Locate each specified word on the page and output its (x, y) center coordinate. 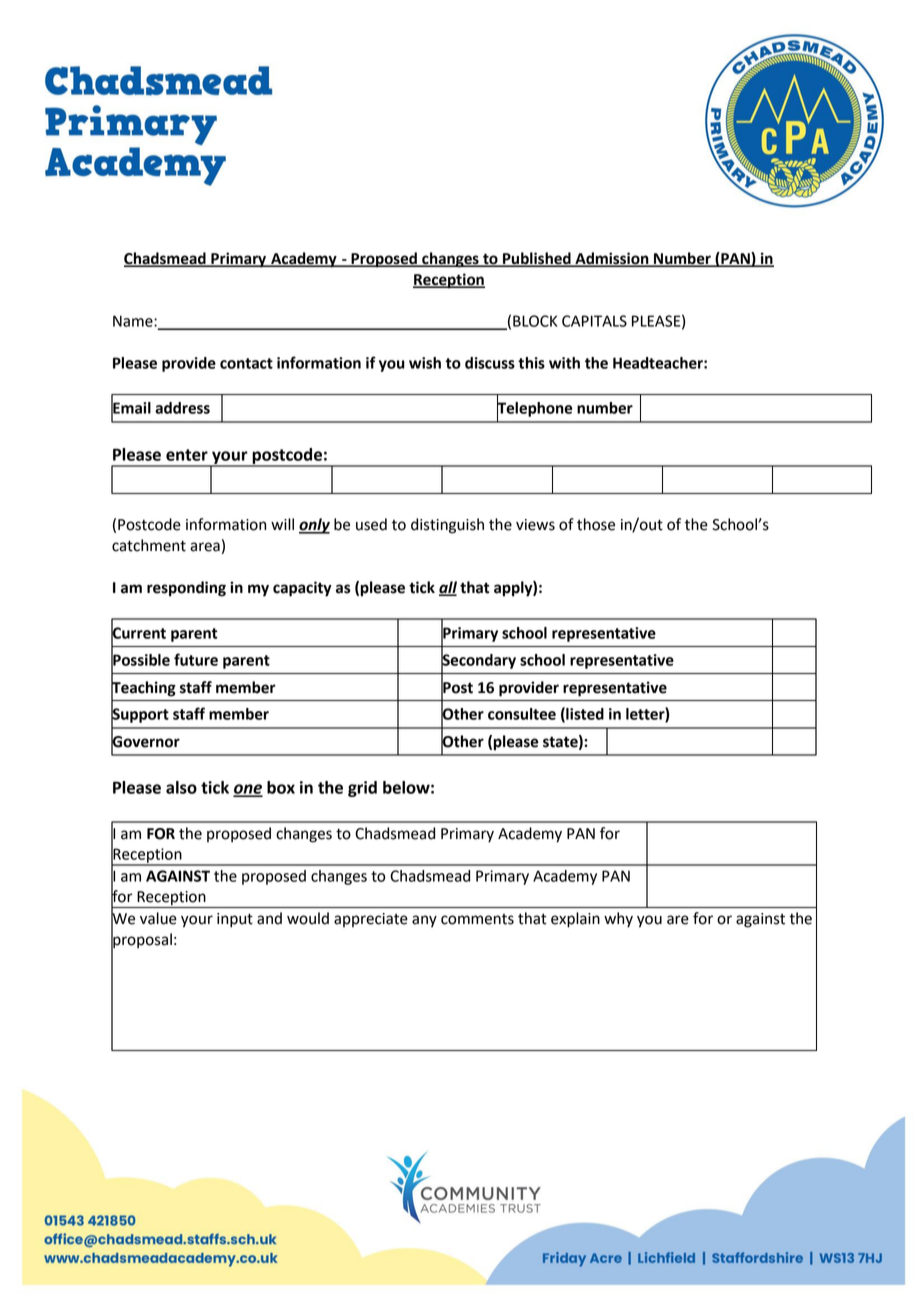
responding (186, 589)
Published (537, 259)
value (158, 918)
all (448, 588)
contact (246, 363)
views (535, 525)
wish (425, 363)
